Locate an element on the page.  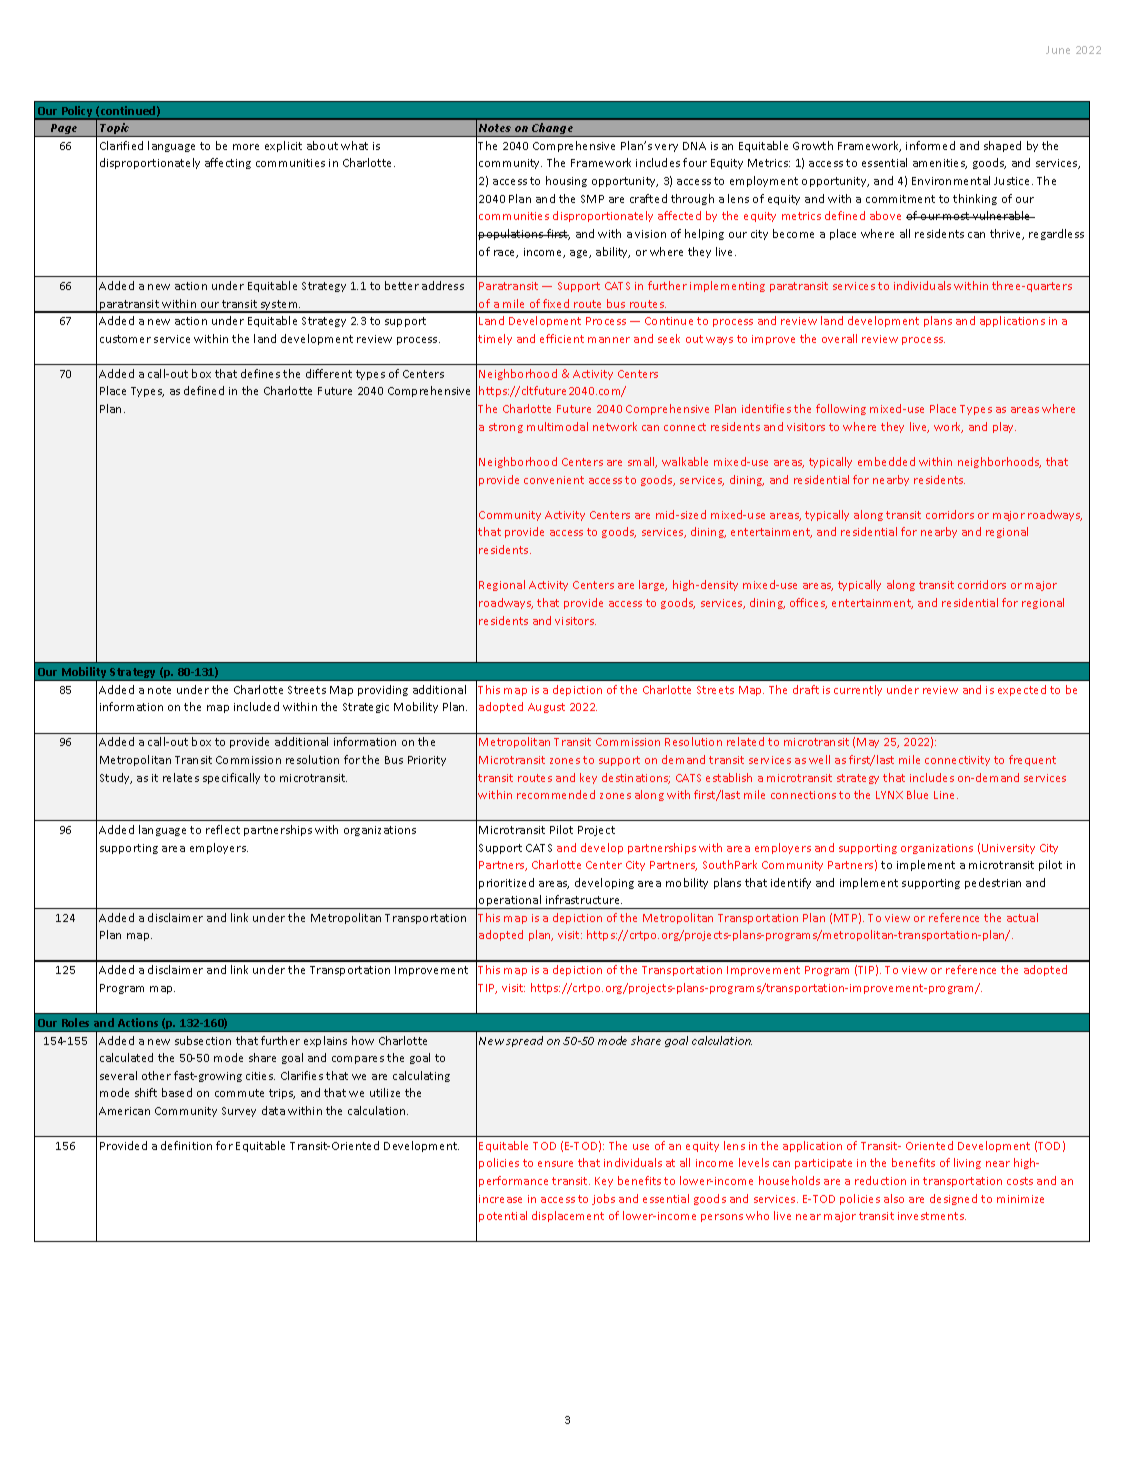
customer is located at coordinates (125, 339).
